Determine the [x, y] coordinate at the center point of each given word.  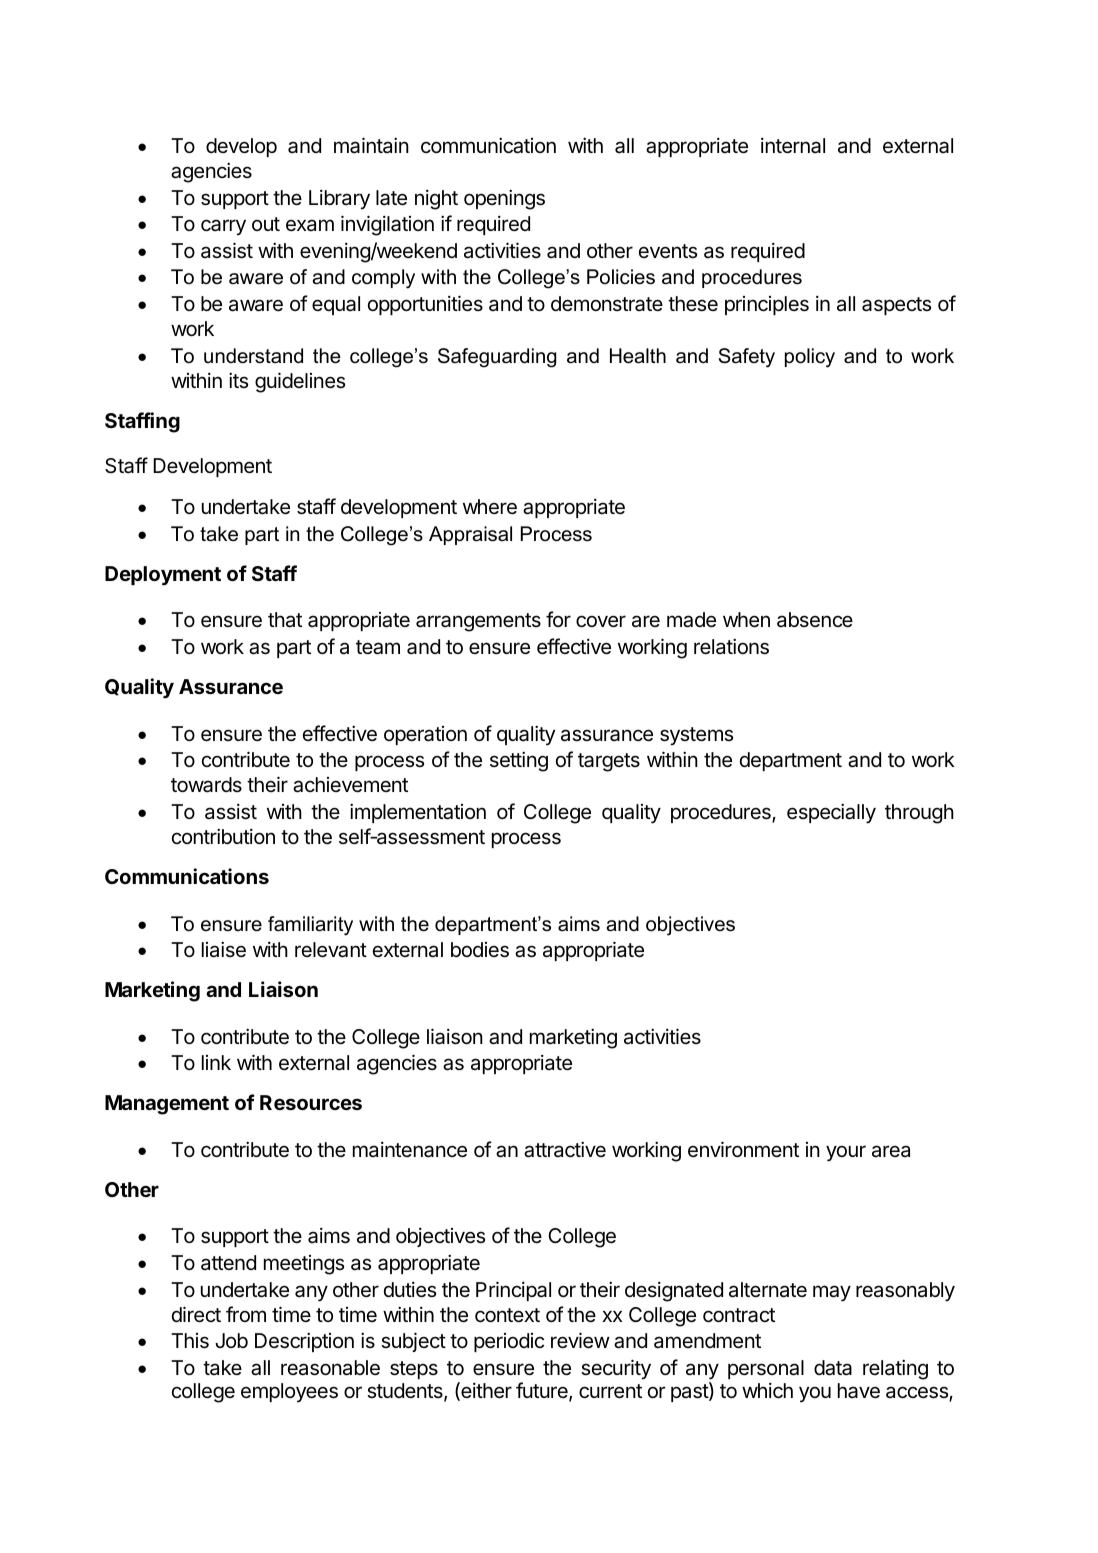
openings [504, 200]
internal [793, 146]
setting [519, 762]
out [266, 224]
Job [231, 1340]
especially [831, 814]
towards [206, 785]
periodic [509, 1342]
